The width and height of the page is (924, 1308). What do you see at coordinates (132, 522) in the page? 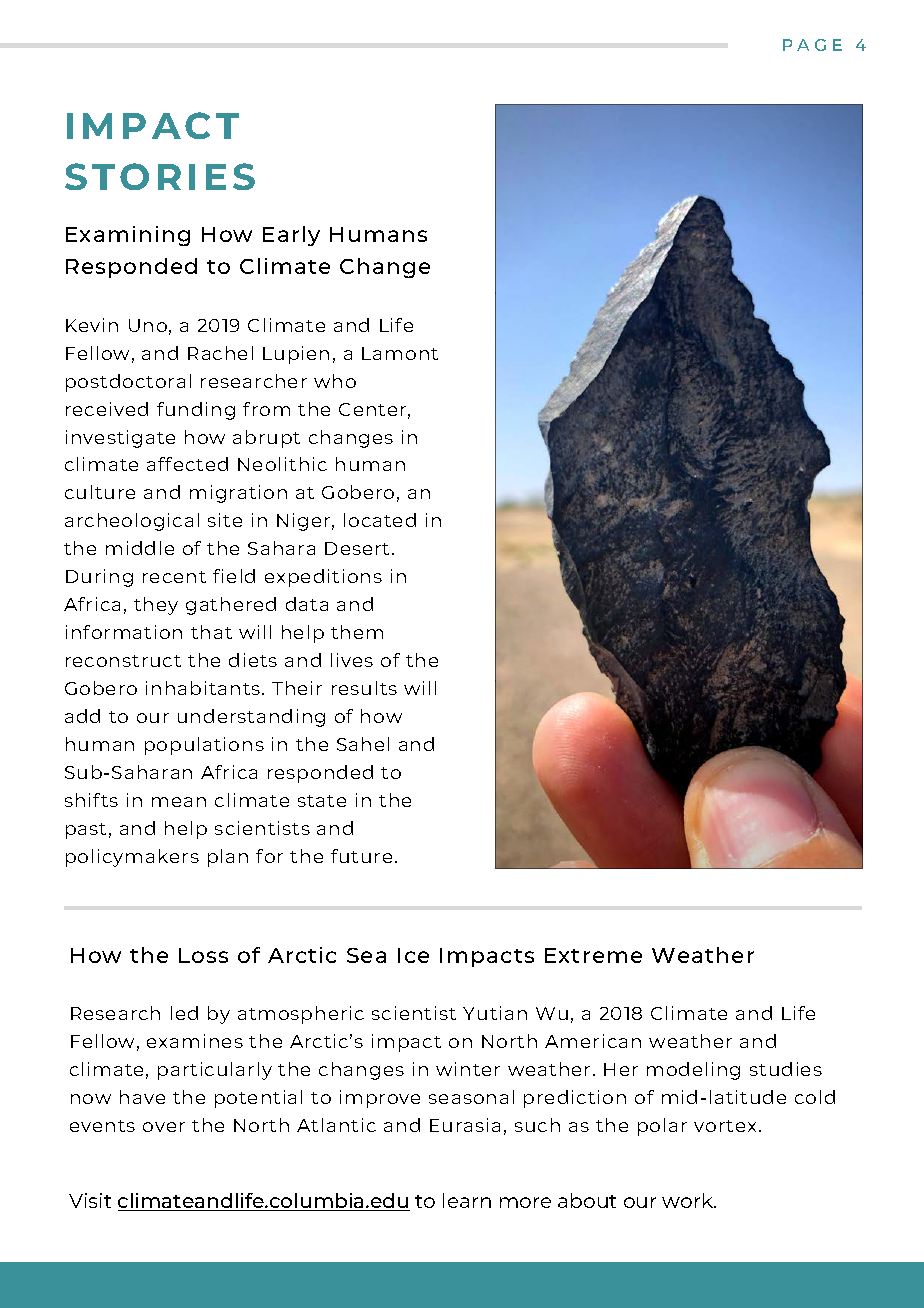
I see `archeological` at bounding box center [132, 522].
